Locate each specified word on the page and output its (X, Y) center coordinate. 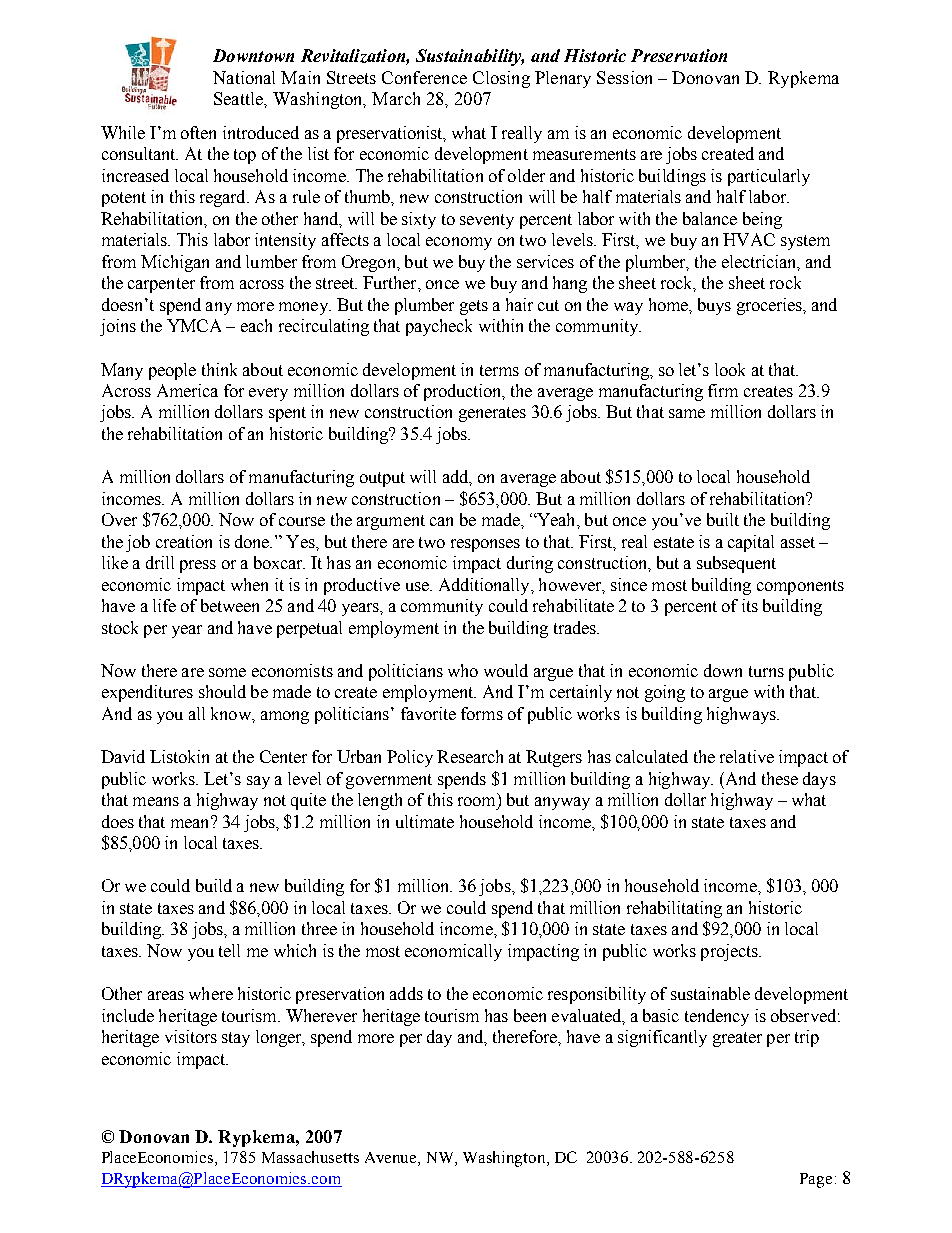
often (198, 132)
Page (816, 1180)
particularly (769, 177)
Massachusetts (310, 1157)
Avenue (392, 1157)
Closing (501, 79)
